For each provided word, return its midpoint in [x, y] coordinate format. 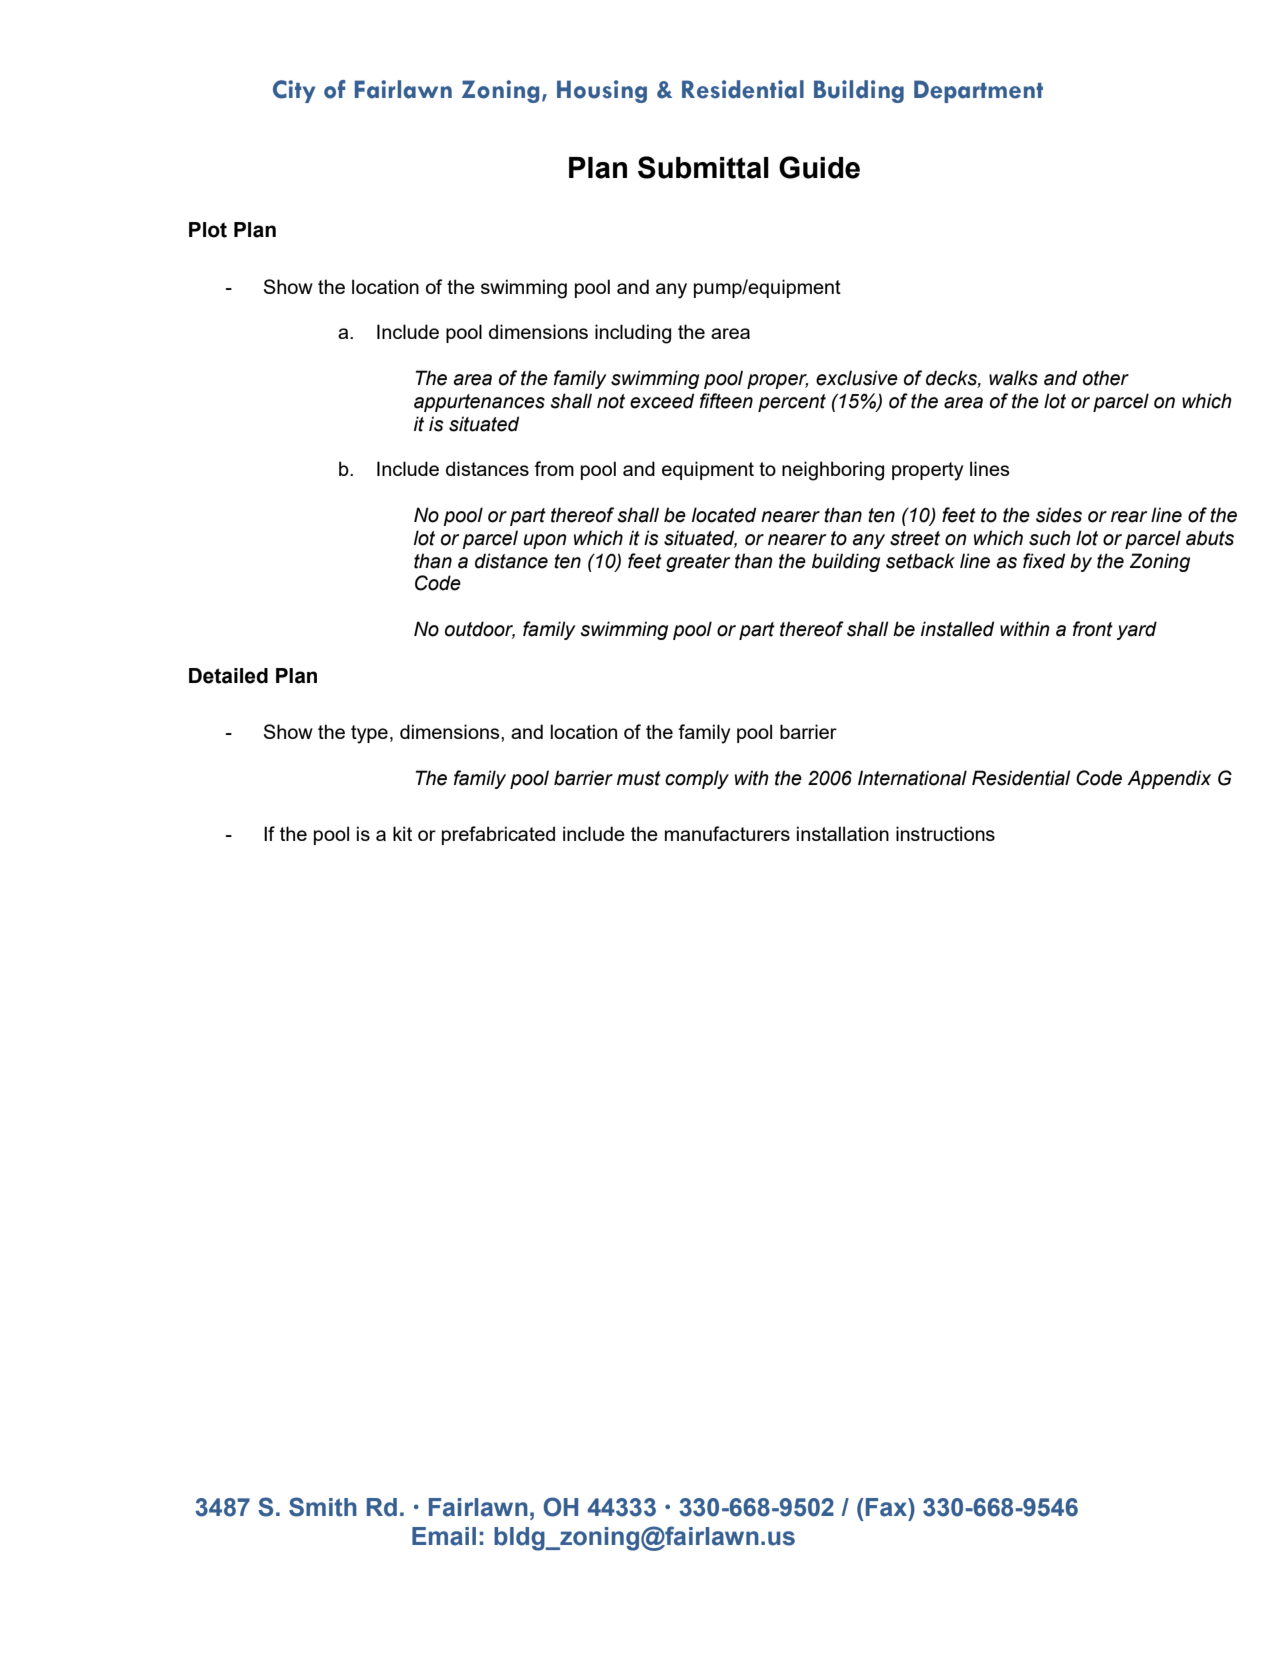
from [554, 468]
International [912, 778]
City [294, 91]
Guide [819, 167]
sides [1059, 515]
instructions [945, 833]
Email [444, 1536]
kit [402, 833]
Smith [323, 1507]
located [724, 515]
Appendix [1169, 779]
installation [843, 833]
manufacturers [727, 833]
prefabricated [498, 835]
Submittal [703, 167]
